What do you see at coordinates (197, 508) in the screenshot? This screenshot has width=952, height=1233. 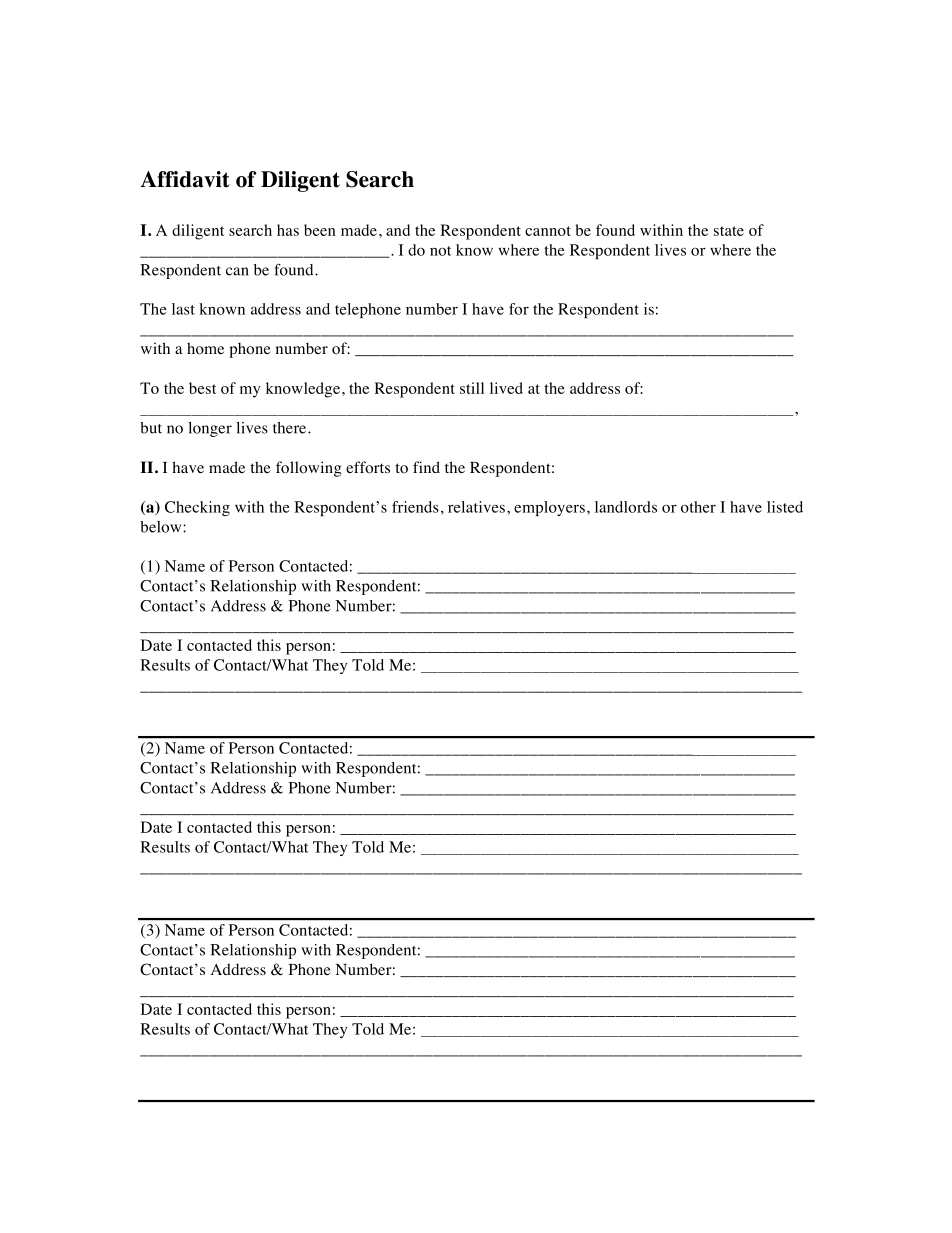 I see `Checking` at bounding box center [197, 508].
